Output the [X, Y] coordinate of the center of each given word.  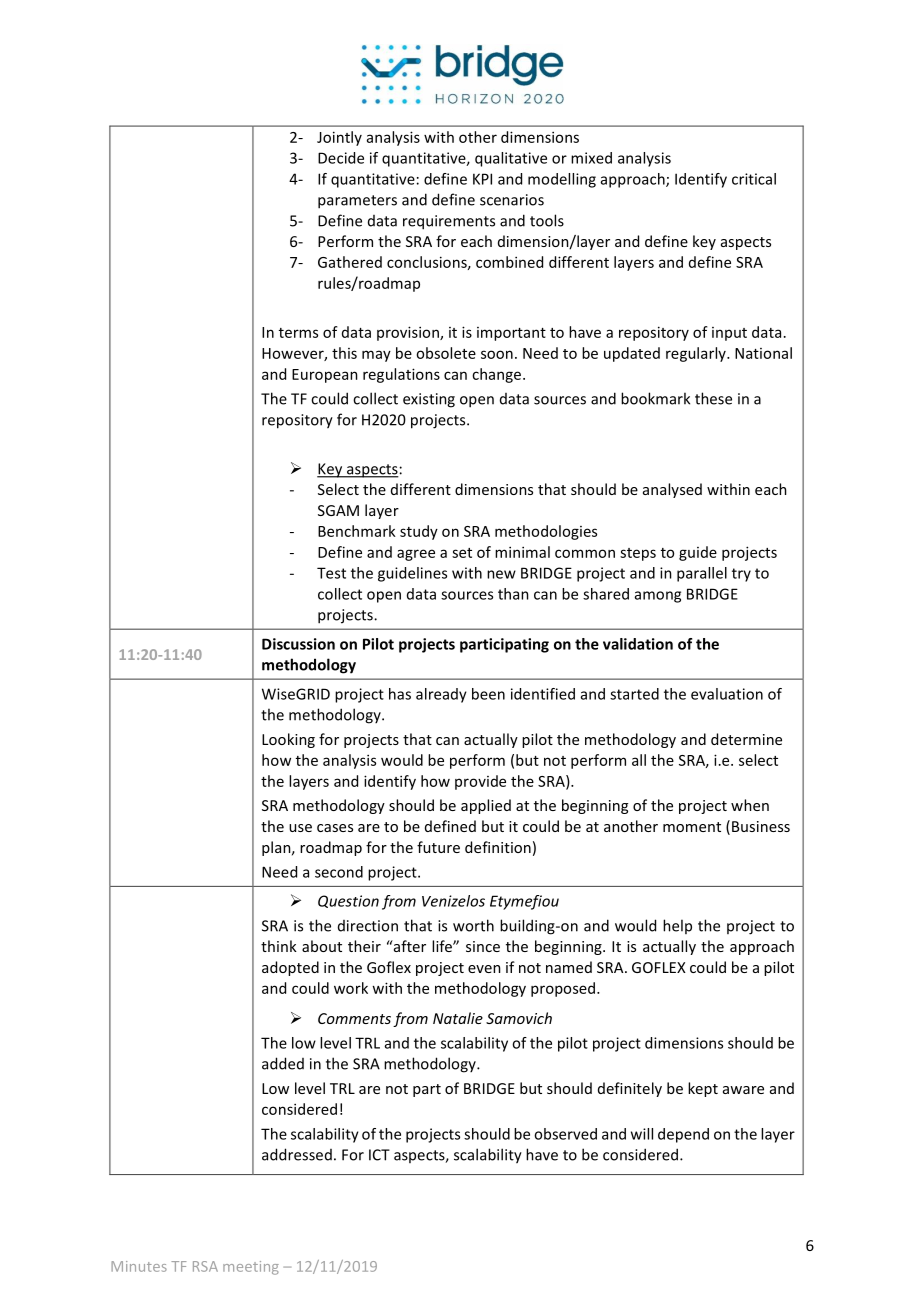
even [484, 969]
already [441, 695]
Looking [288, 740]
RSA [205, 1266]
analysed [672, 490]
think [279, 946]
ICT [379, 1155]
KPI [482, 179]
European [325, 376]
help [677, 926]
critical [754, 179]
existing [429, 400]
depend [683, 1135]
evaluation [727, 694]
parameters [357, 202]
